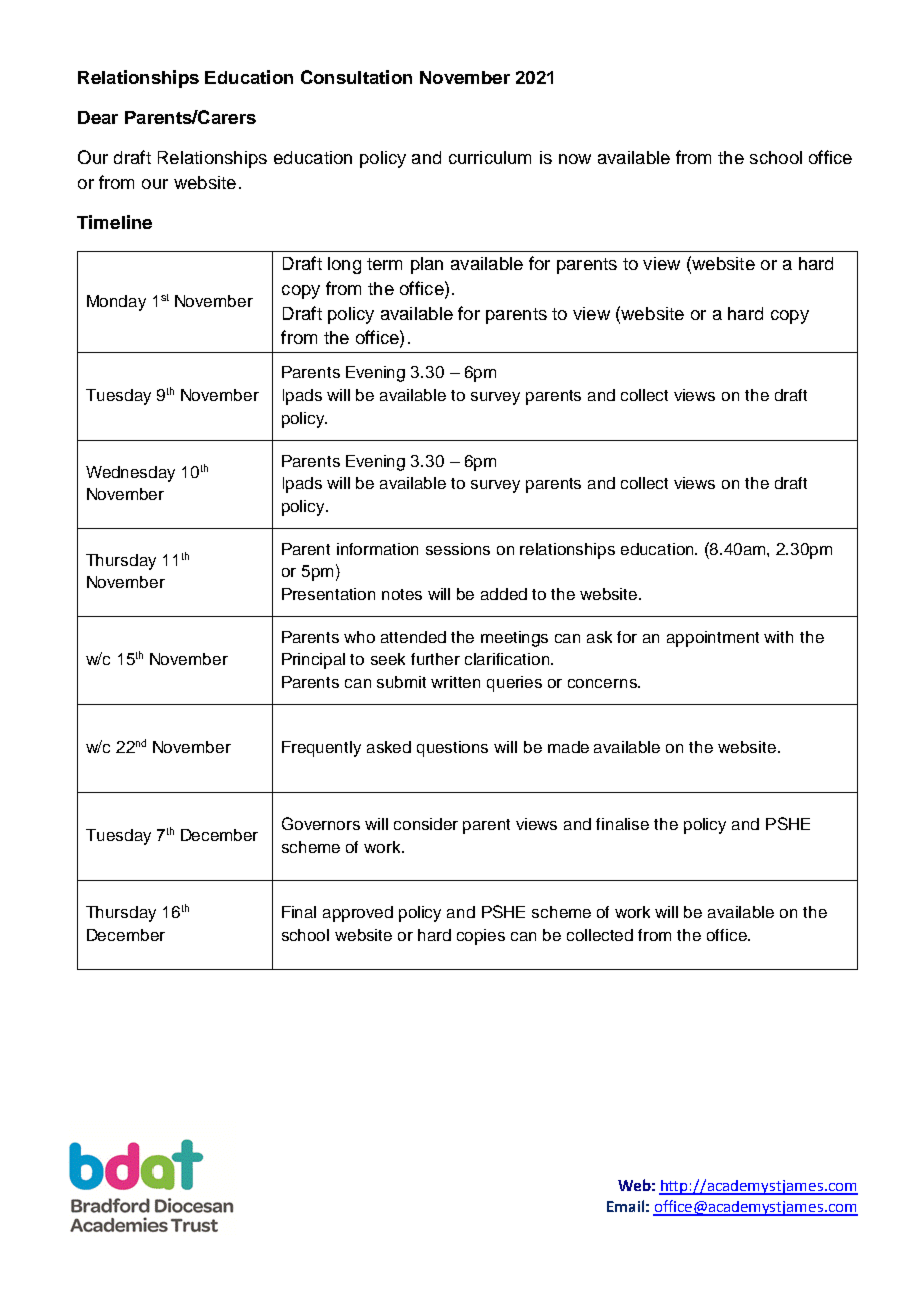 The width and height of the screenshot is (924, 1308). What do you see at coordinates (358, 914) in the screenshot?
I see `approved` at bounding box center [358, 914].
